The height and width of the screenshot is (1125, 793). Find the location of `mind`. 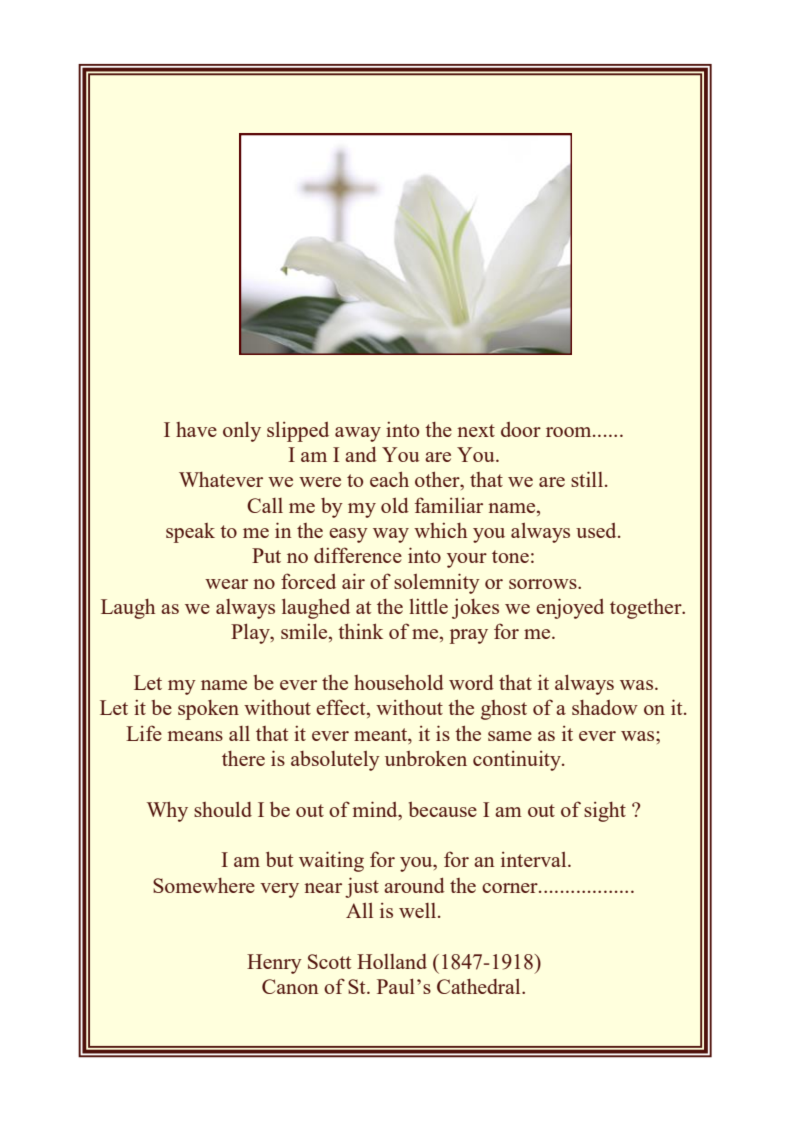

mind is located at coordinates (376, 809).
